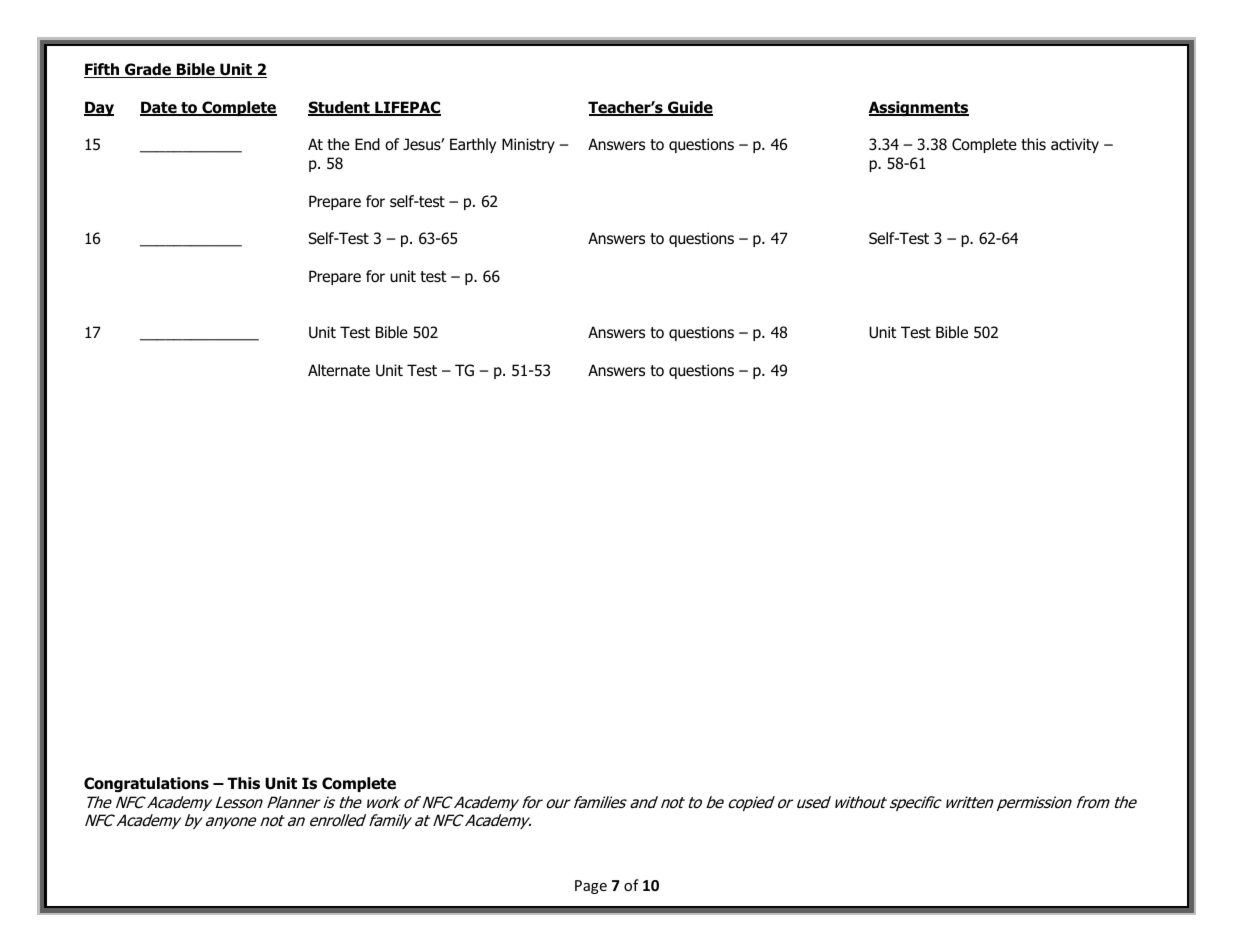 This screenshot has height=952, width=1233. What do you see at coordinates (339, 370) in the screenshot?
I see `Alternate` at bounding box center [339, 370].
